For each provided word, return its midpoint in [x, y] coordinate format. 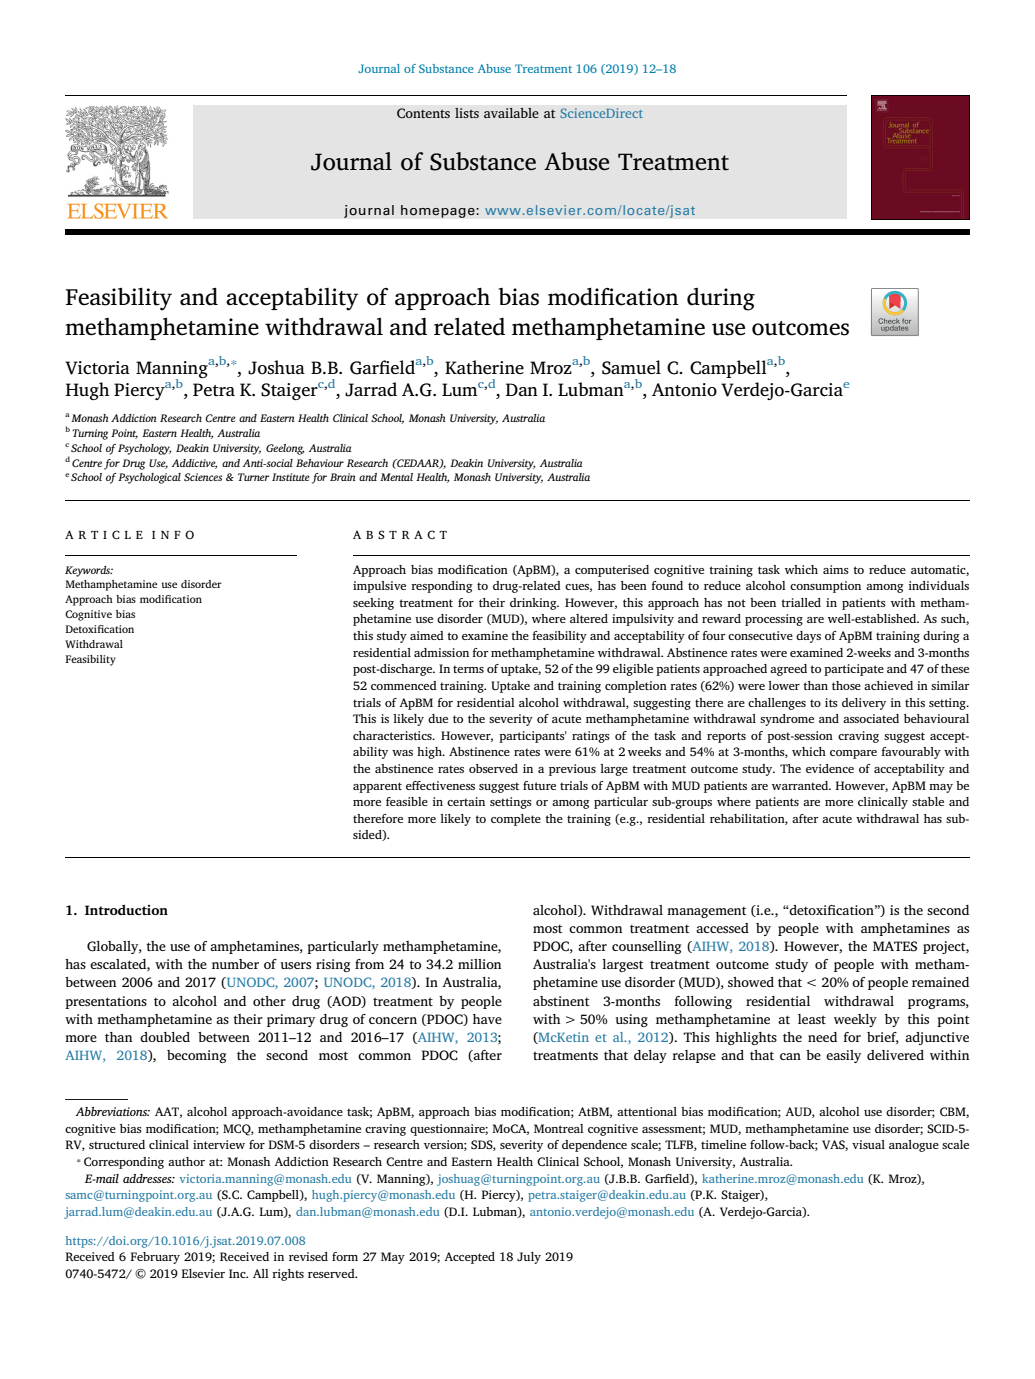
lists [467, 113]
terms [468, 669]
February [155, 1258]
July [529, 1258]
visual [868, 1144]
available [511, 113]
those [846, 685]
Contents [423, 113]
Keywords [89, 571]
